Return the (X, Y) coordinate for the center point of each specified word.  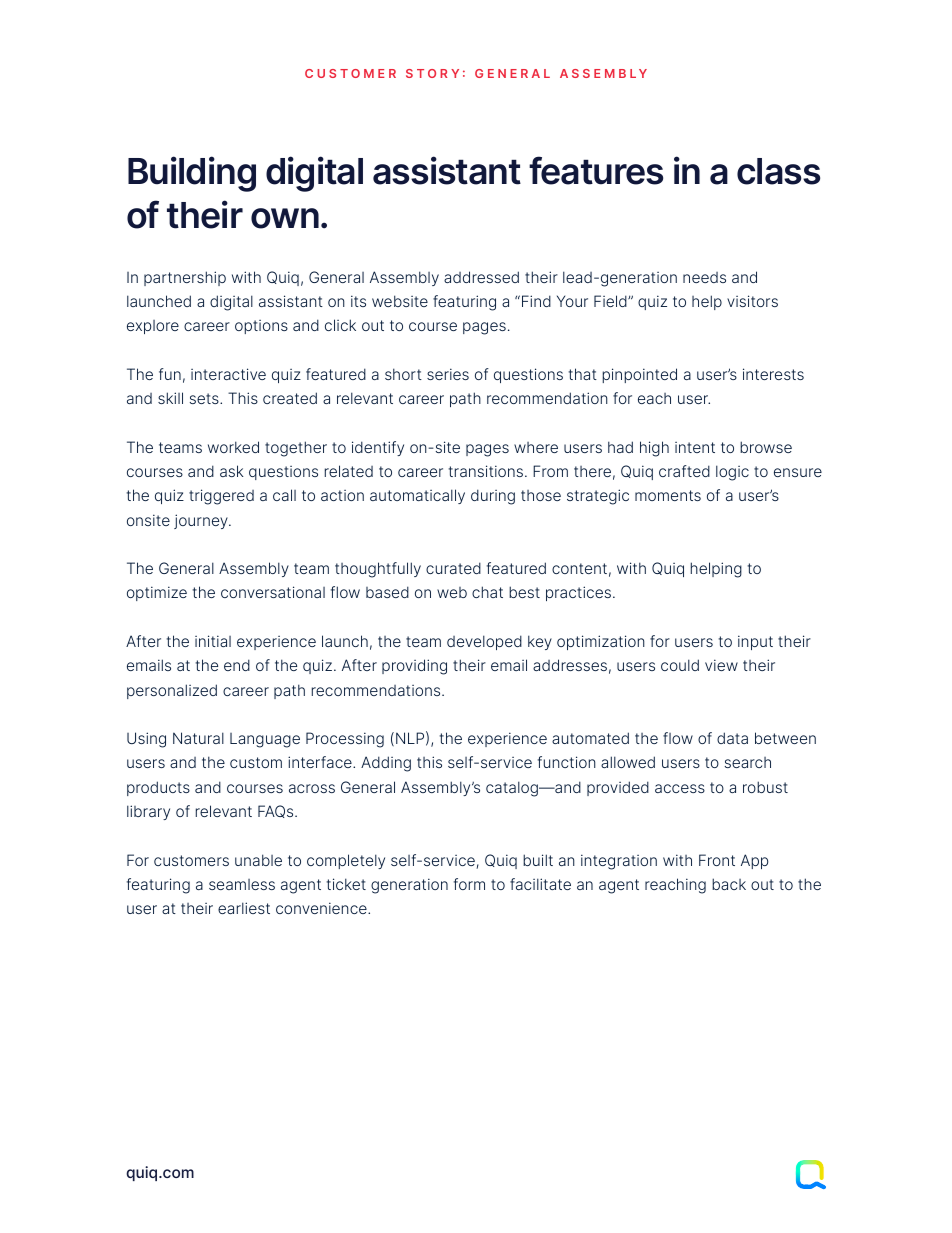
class (778, 171)
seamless (242, 884)
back (729, 884)
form (469, 884)
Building (192, 174)
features (596, 170)
